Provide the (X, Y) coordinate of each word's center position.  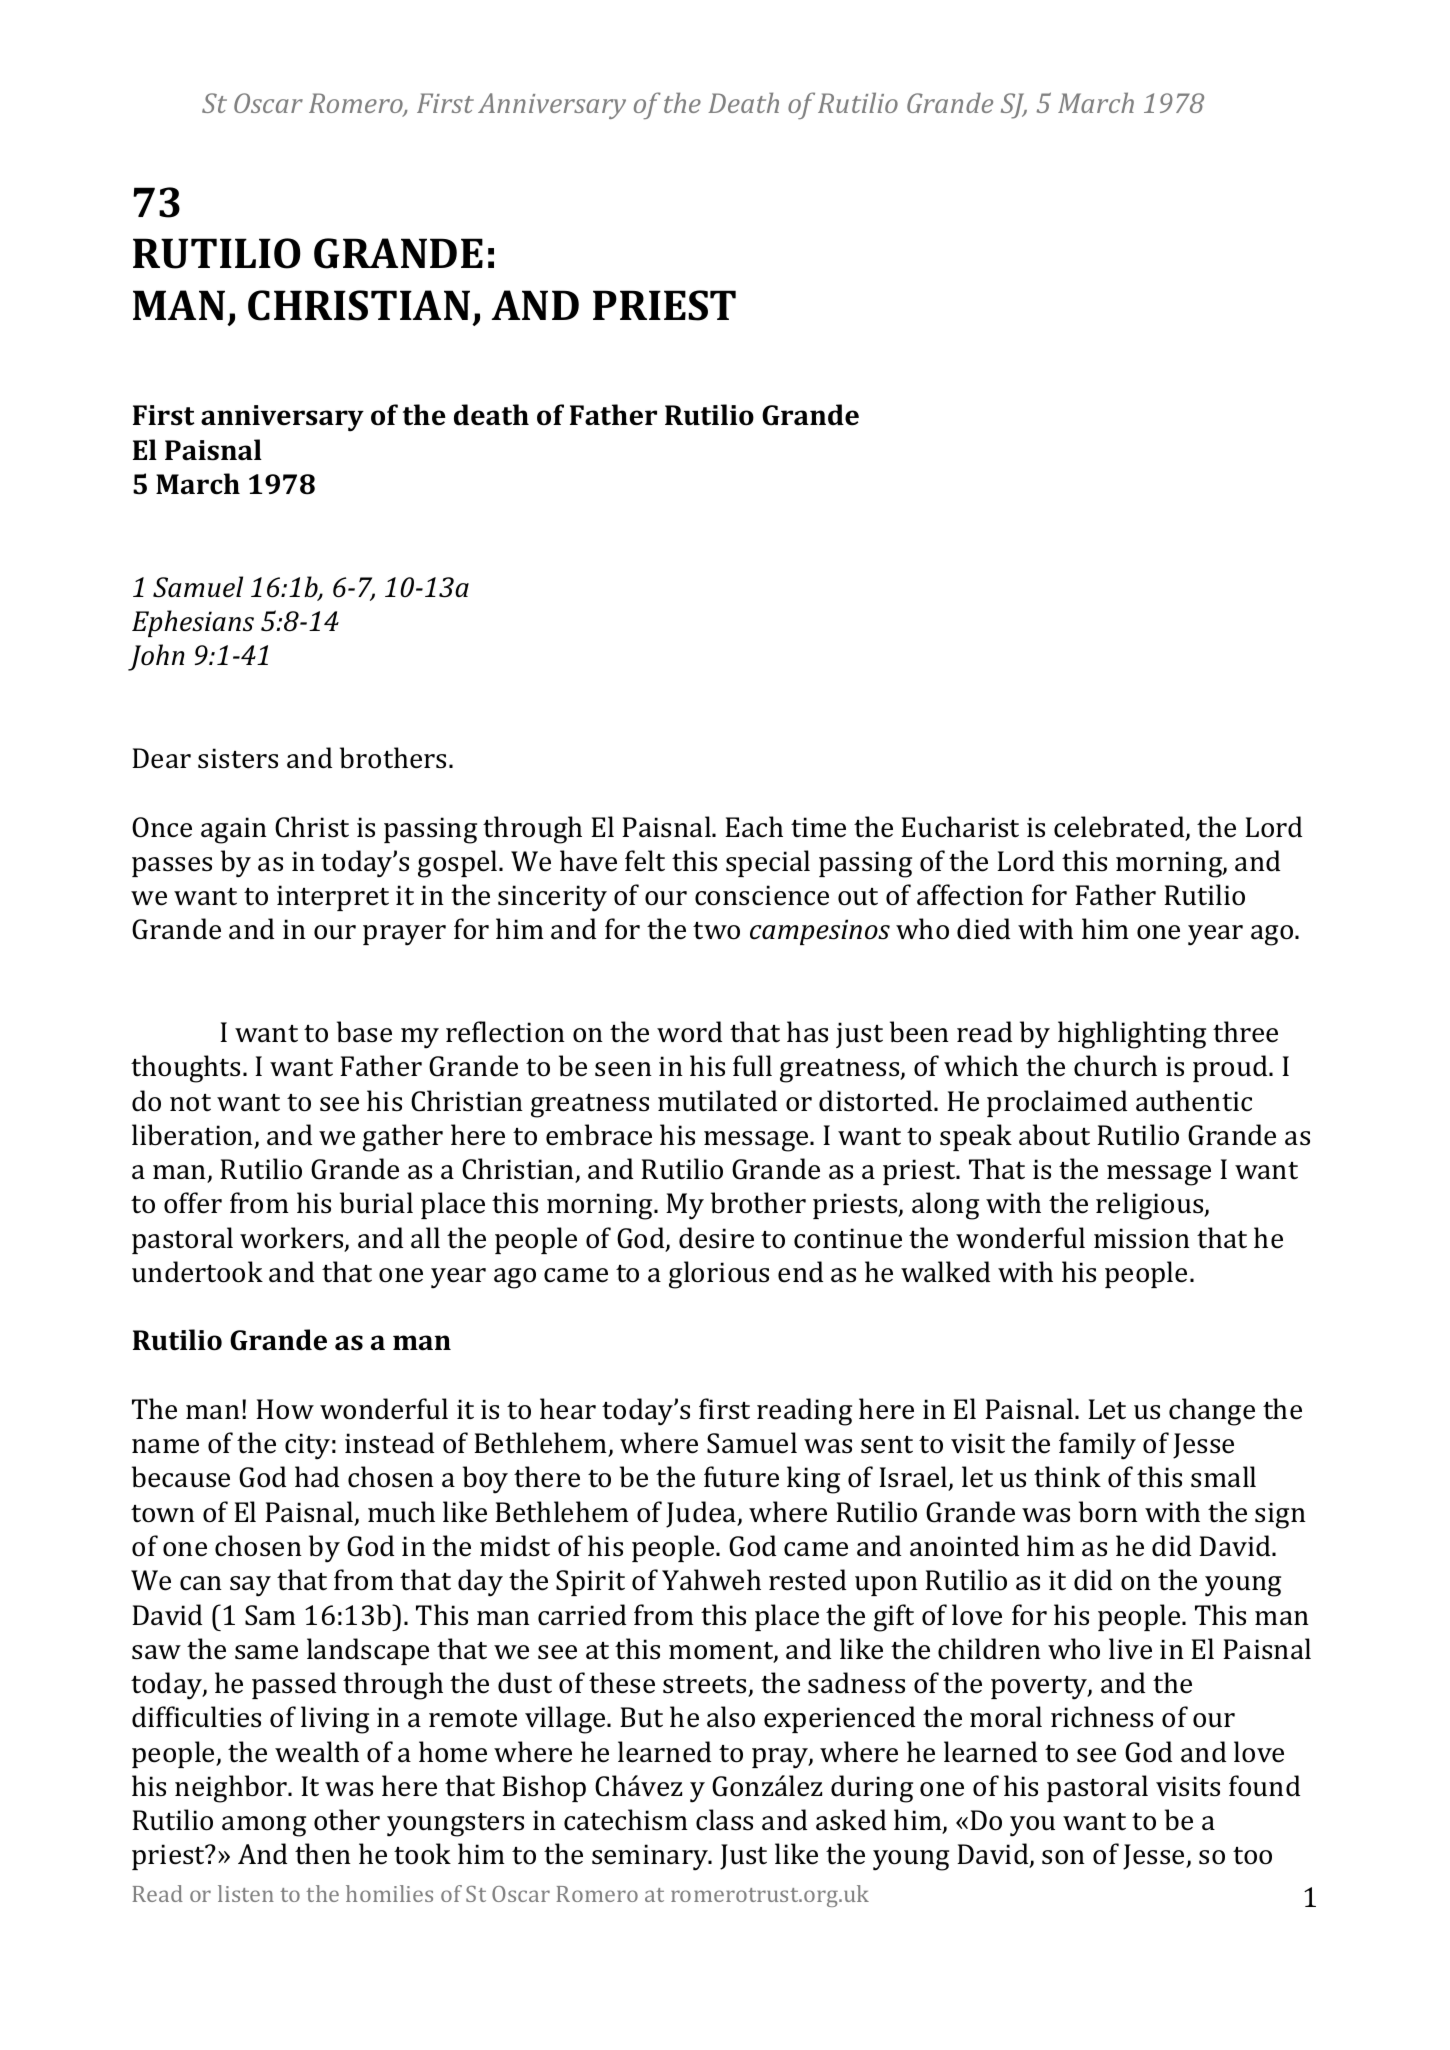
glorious (719, 1275)
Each (754, 827)
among (264, 1826)
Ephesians (193, 623)
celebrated (1120, 828)
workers (293, 1239)
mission (1142, 1238)
